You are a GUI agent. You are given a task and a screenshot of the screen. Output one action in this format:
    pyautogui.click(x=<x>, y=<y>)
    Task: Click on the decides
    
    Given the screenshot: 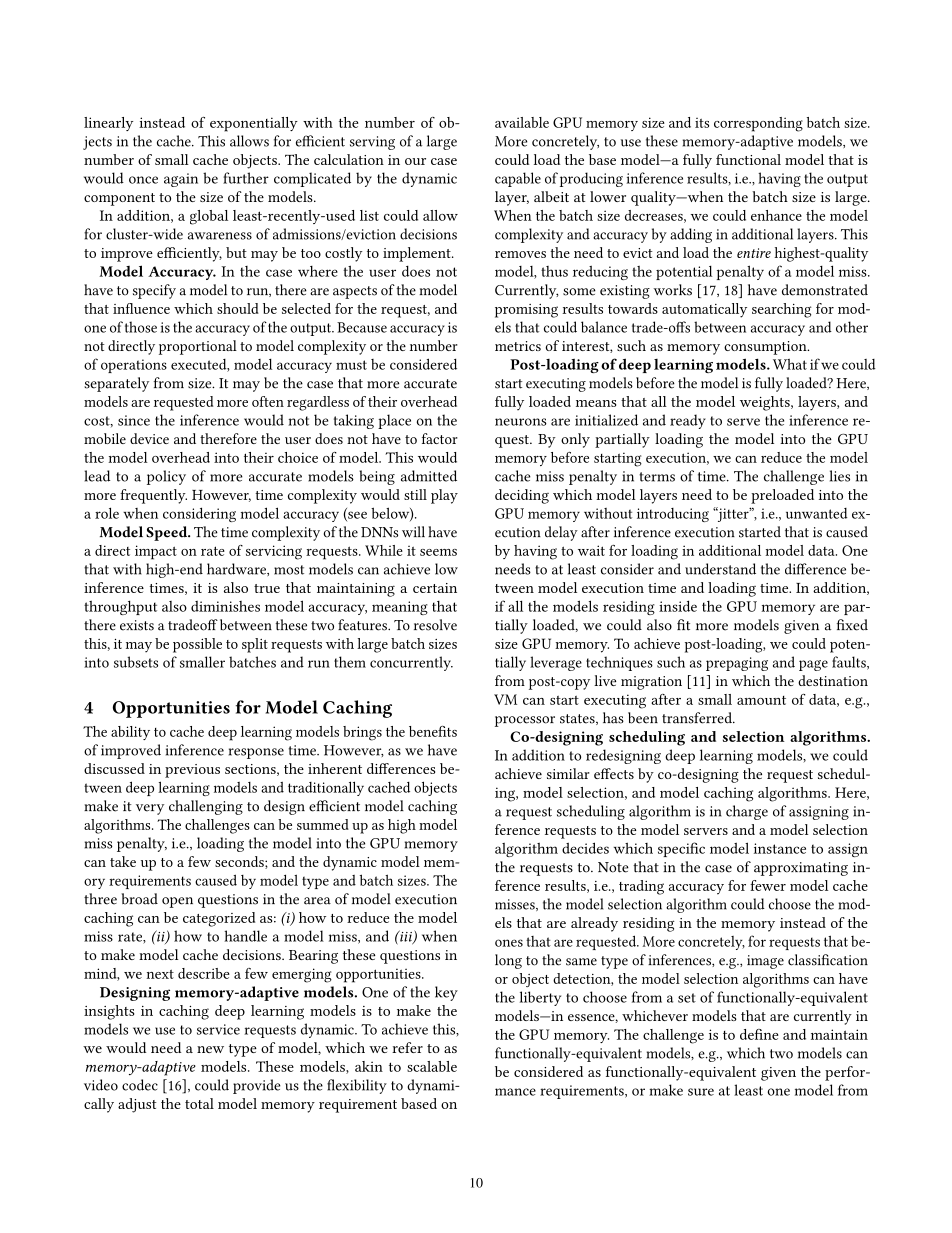 What is the action you would take?
    pyautogui.click(x=585, y=848)
